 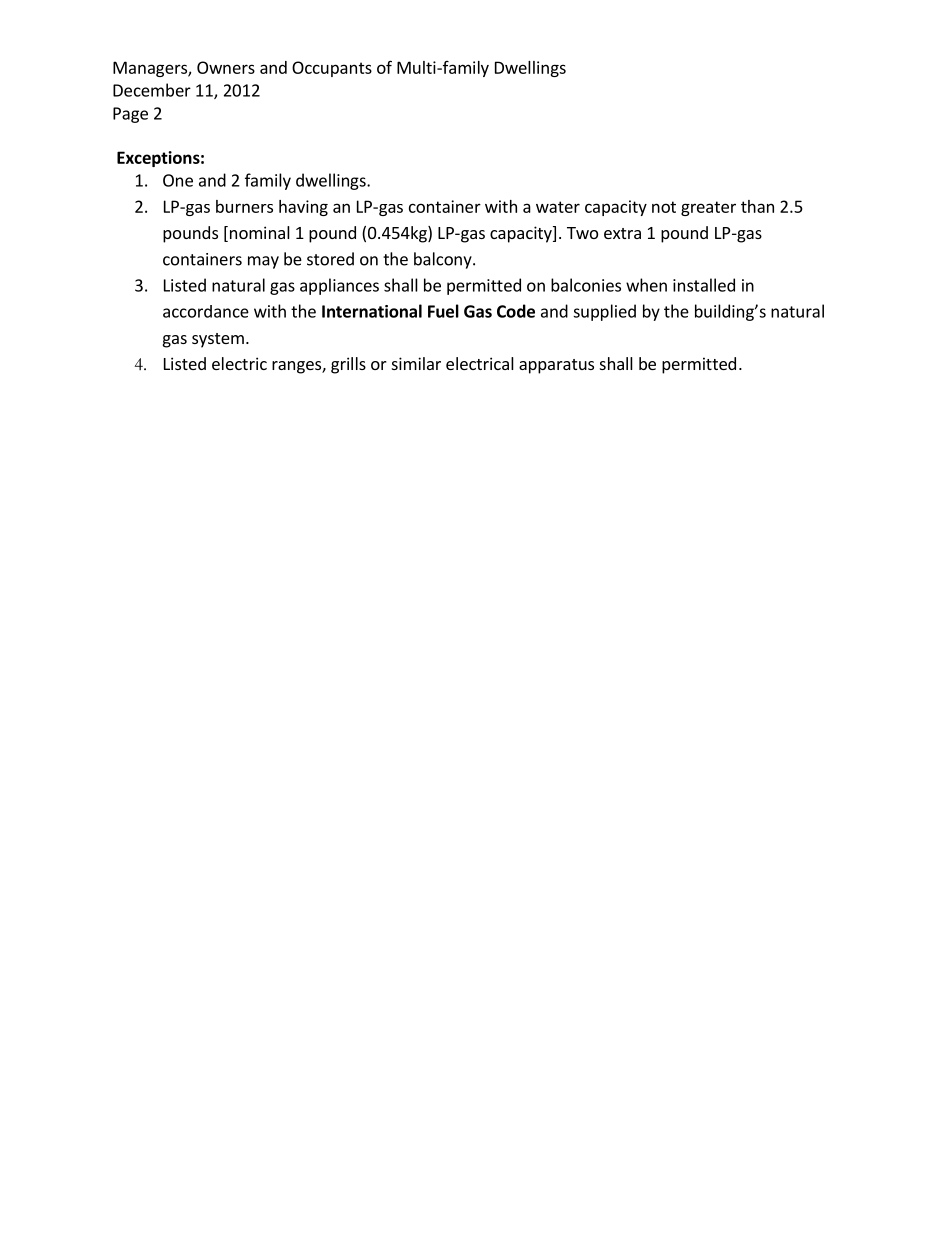 What do you see at coordinates (218, 340) in the screenshot?
I see `system` at bounding box center [218, 340].
